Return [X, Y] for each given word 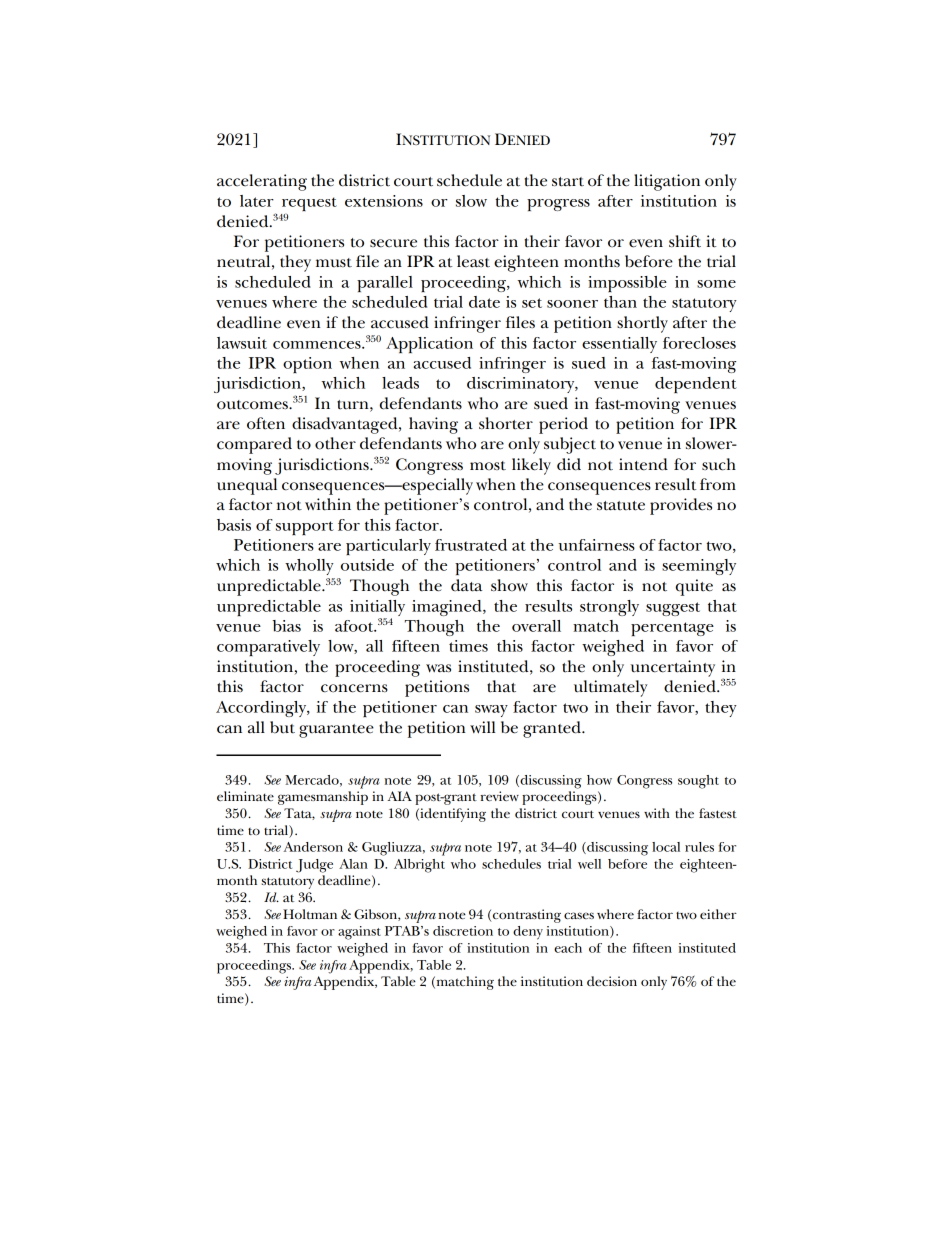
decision [612, 981]
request [309, 204]
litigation [667, 182]
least [473, 261]
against [359, 933]
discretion [463, 931]
